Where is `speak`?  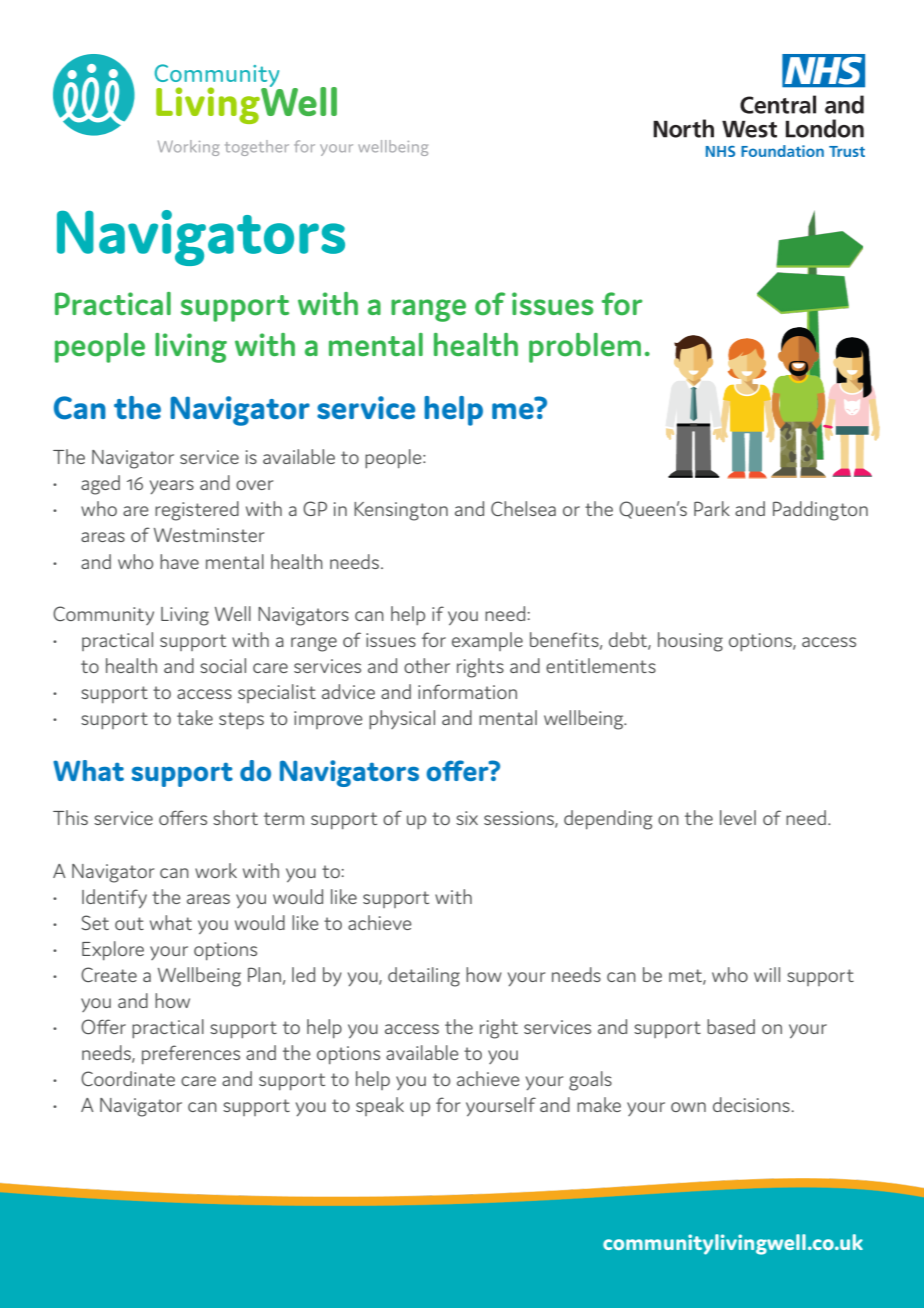 speak is located at coordinates (380, 1106).
